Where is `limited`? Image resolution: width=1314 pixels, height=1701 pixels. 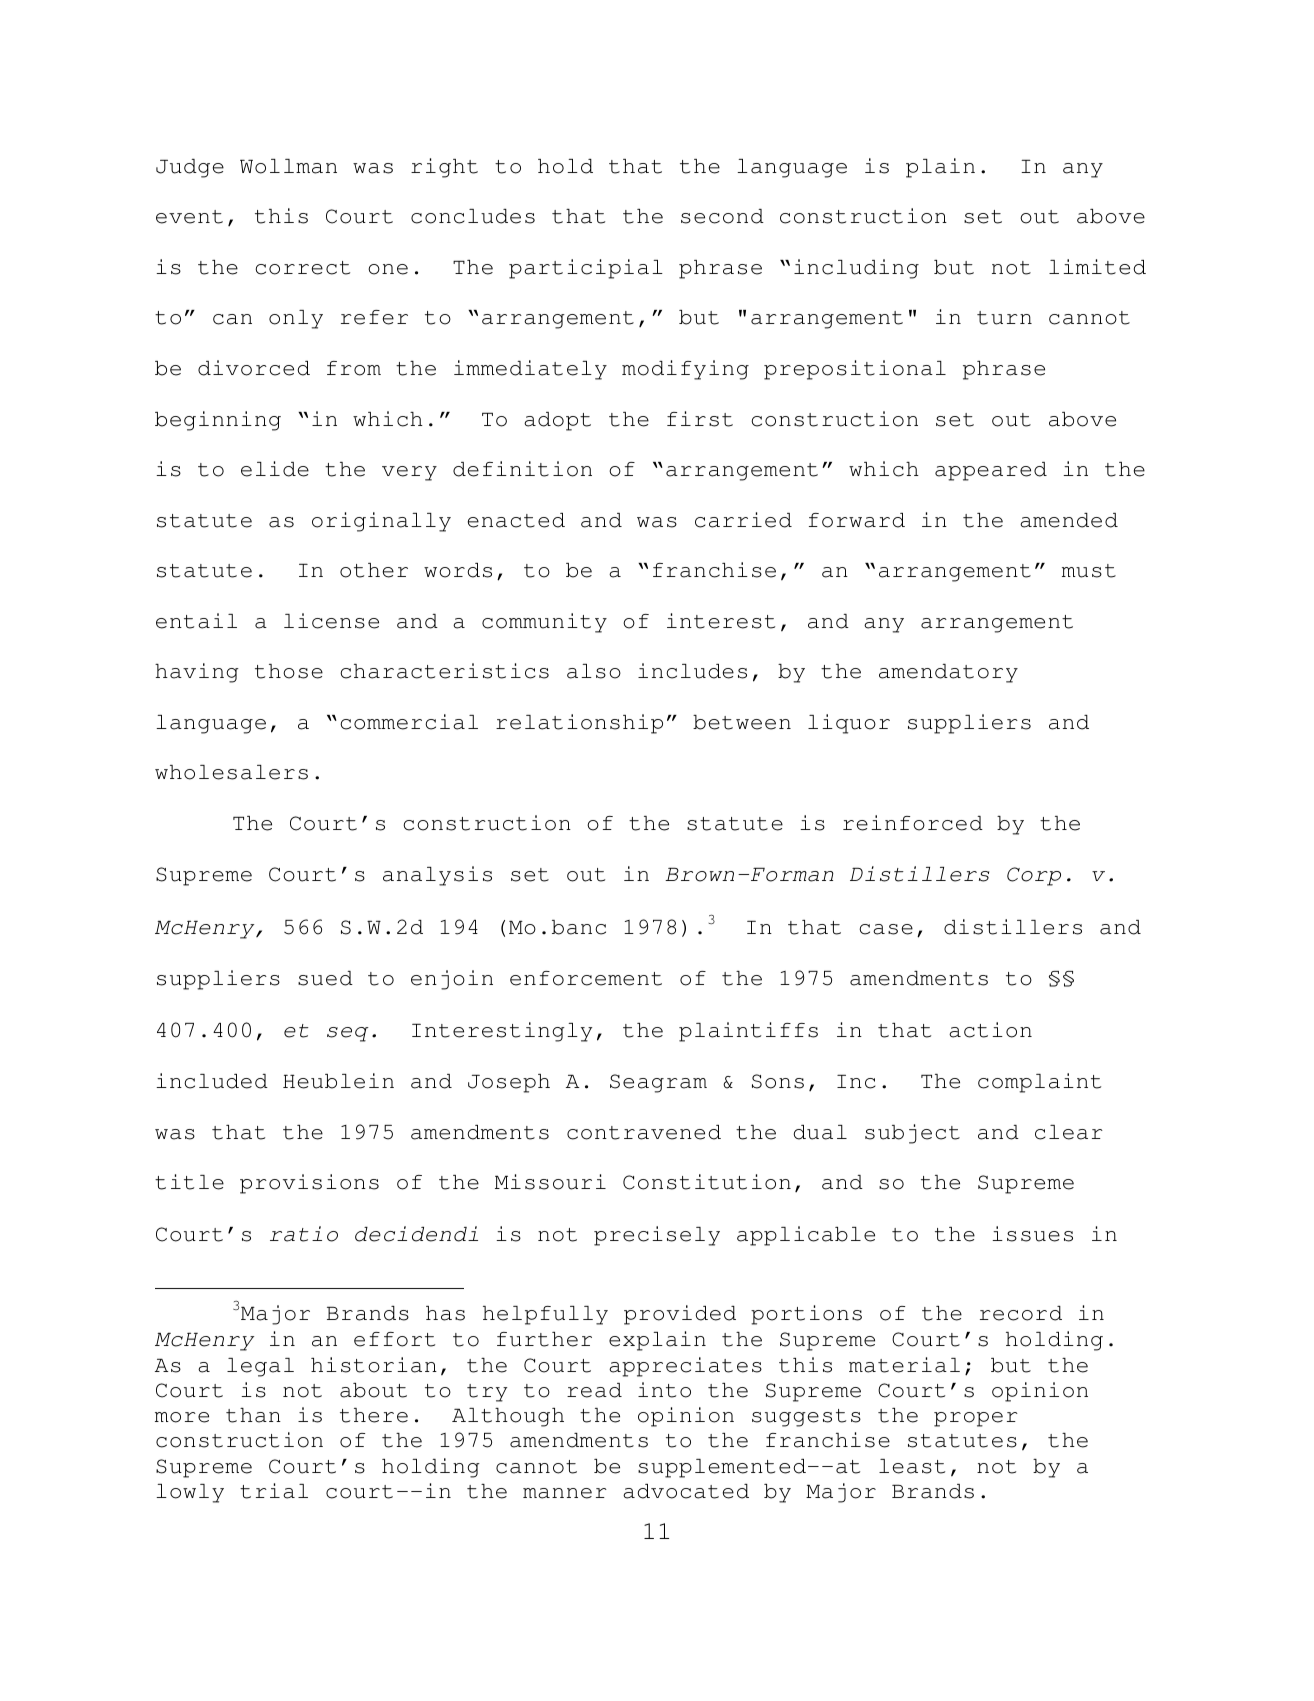 limited is located at coordinates (1097, 267).
